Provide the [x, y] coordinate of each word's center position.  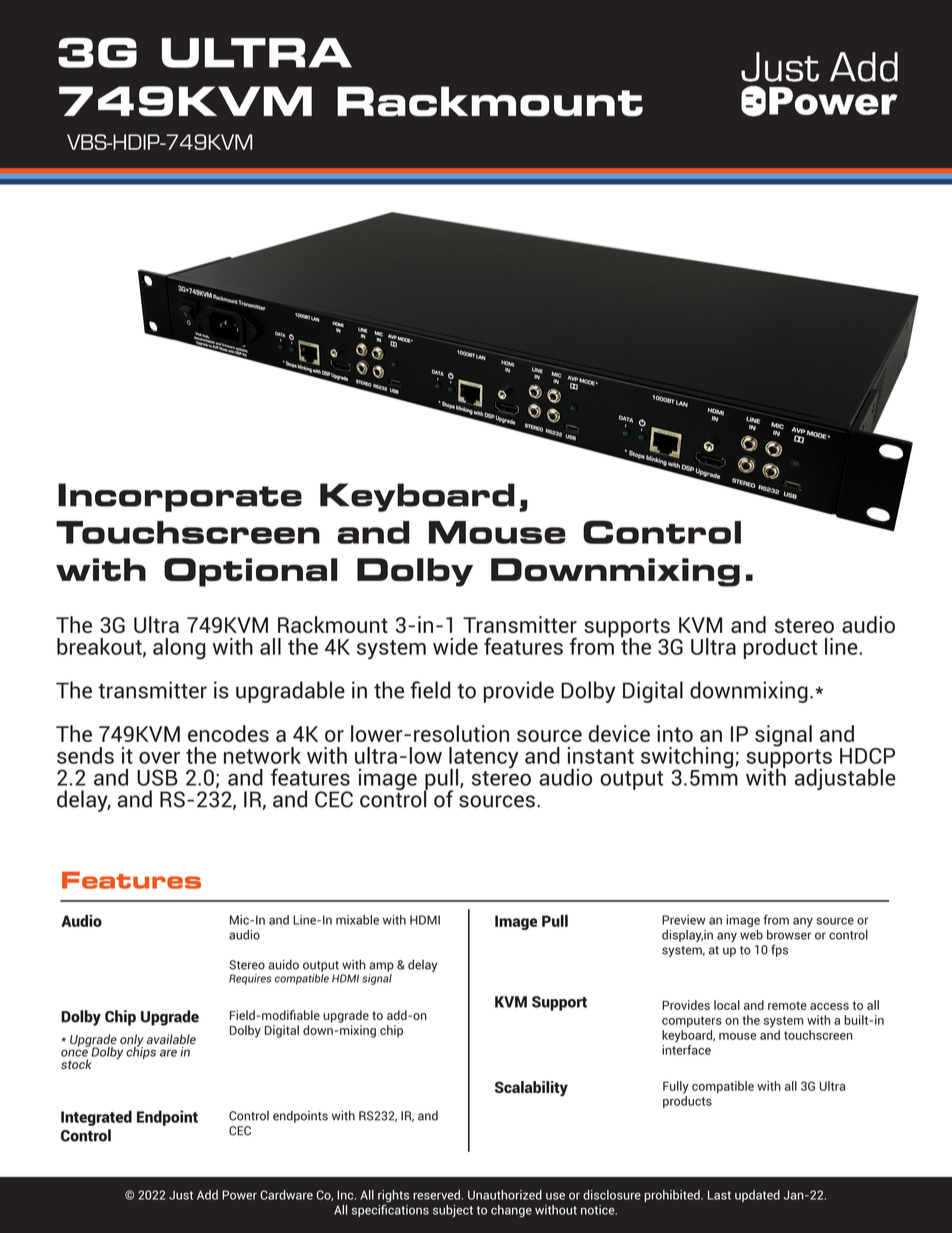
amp [381, 967]
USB [157, 777]
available [171, 1039]
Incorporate [180, 497]
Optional [250, 572]
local [727, 1005]
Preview [684, 920]
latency [484, 759]
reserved [436, 1195]
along [179, 649]
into [675, 733]
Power [239, 1195]
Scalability [531, 1089]
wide [455, 646]
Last [719, 1195]
